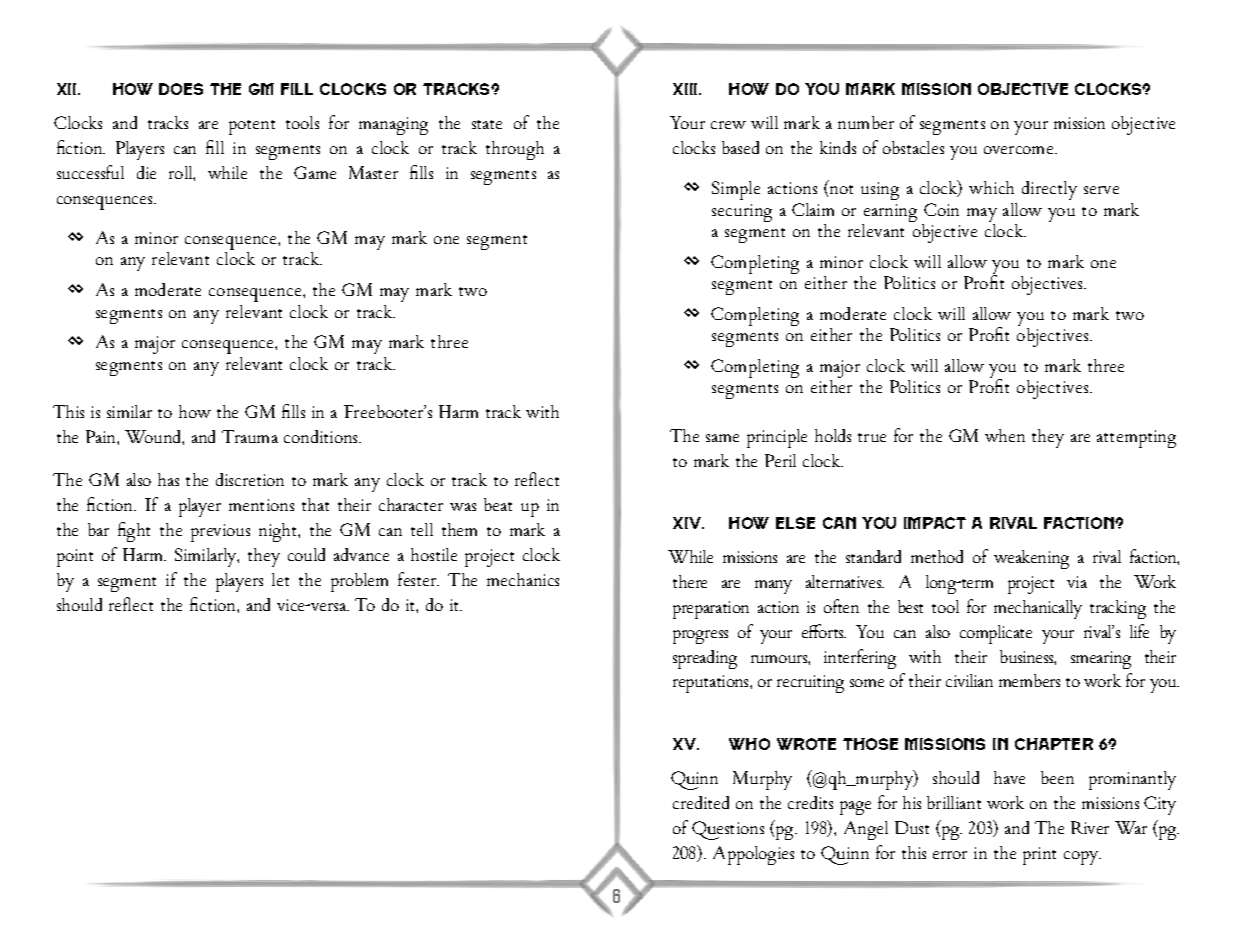 The image size is (1233, 952). Describe the element at coordinates (941, 209) in the page. I see `Coin` at that location.
